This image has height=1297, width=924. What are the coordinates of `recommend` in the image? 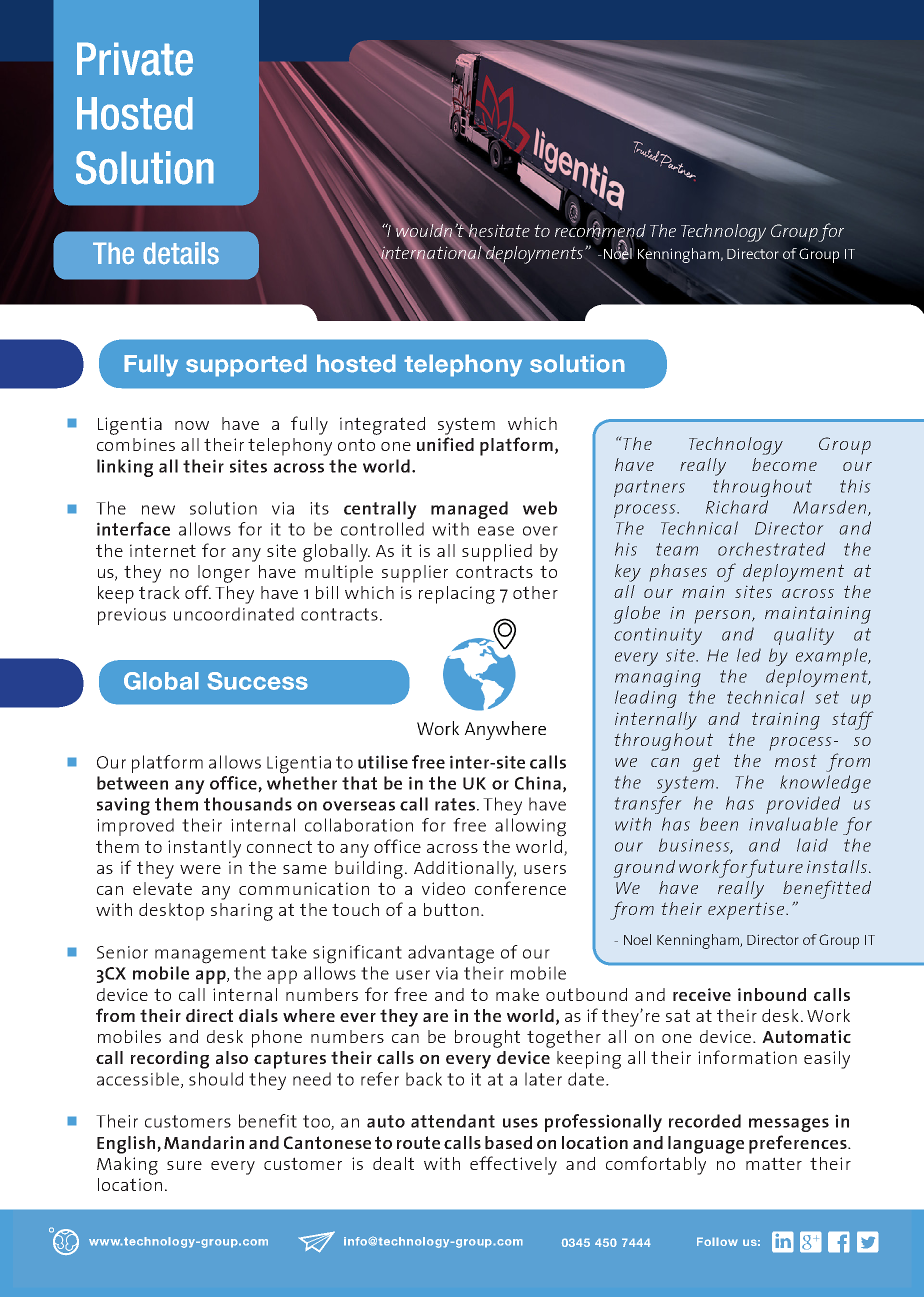 It's located at (600, 230).
